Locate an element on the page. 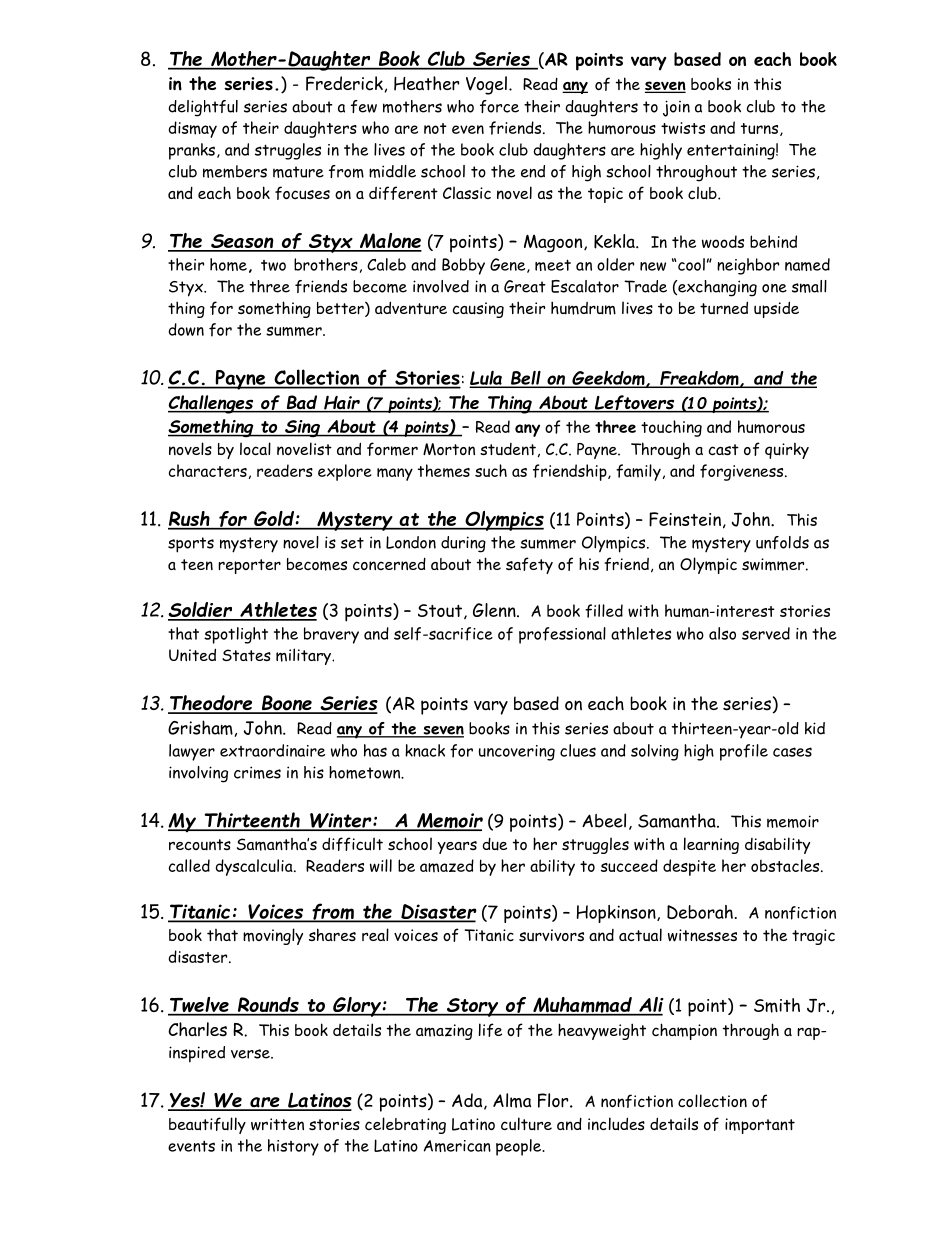 The width and height of the page is (952, 1233). cast is located at coordinates (724, 450).
